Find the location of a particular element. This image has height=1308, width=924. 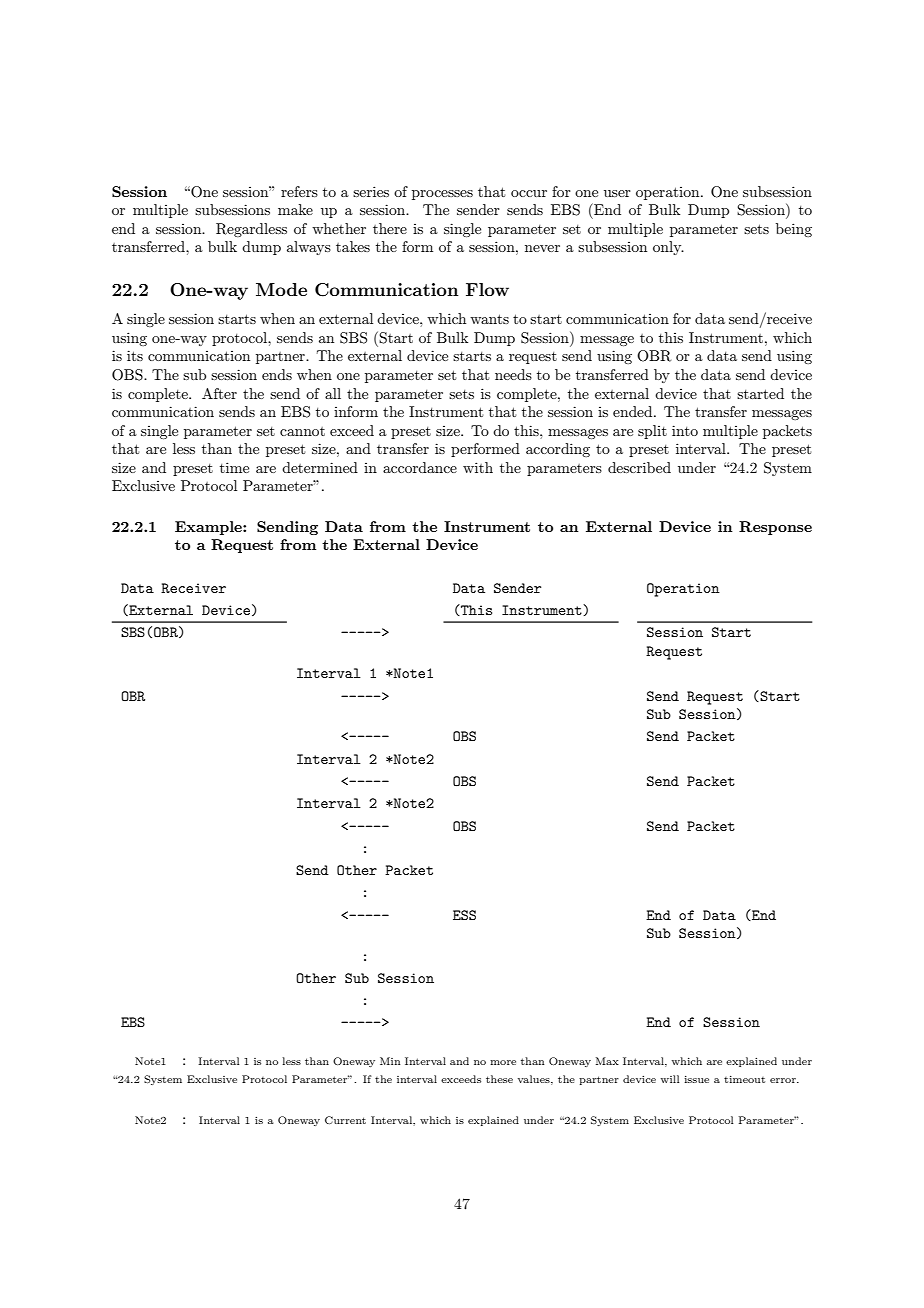

Max is located at coordinates (607, 1061).
